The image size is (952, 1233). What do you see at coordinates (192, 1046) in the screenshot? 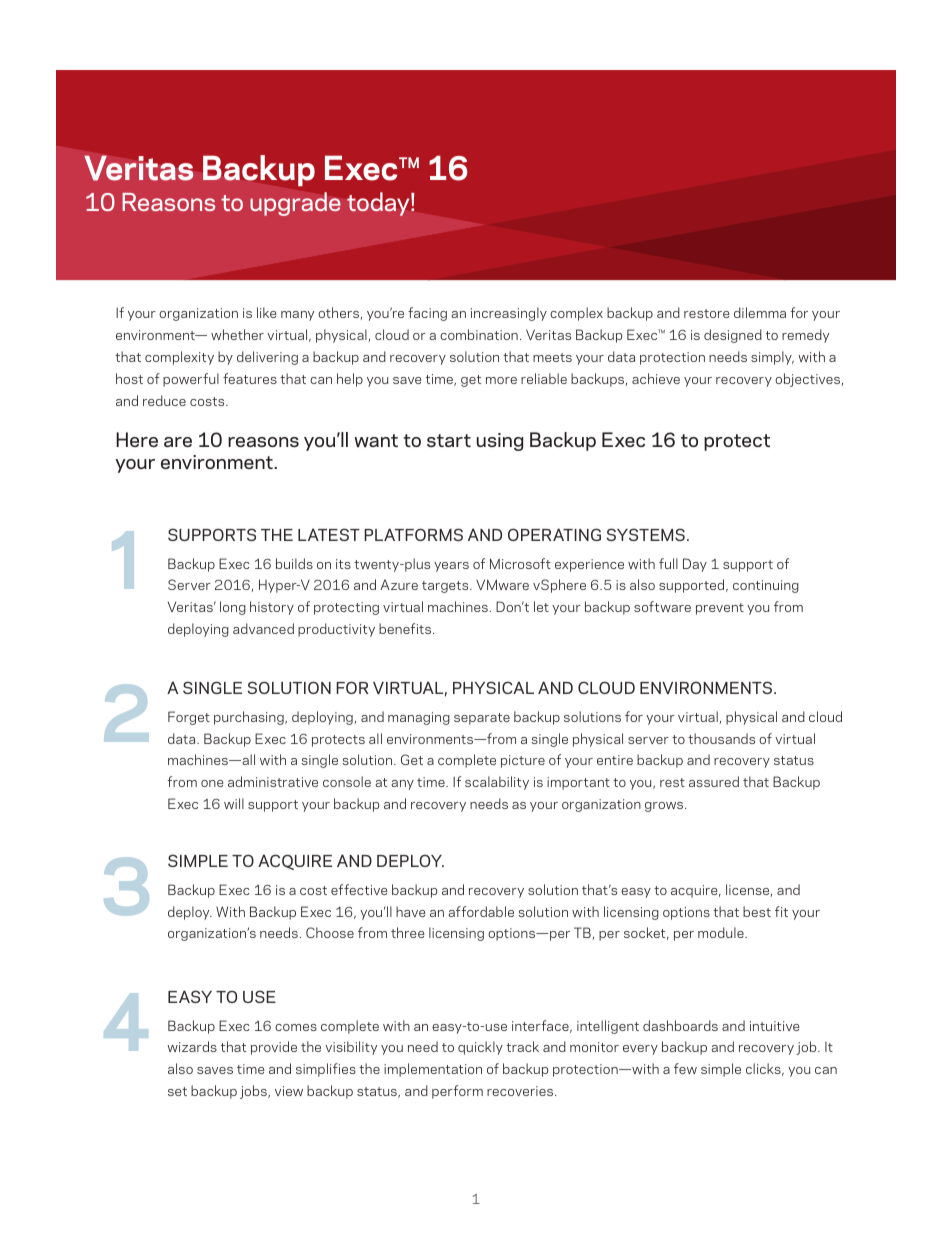
I see `wizards` at bounding box center [192, 1046].
